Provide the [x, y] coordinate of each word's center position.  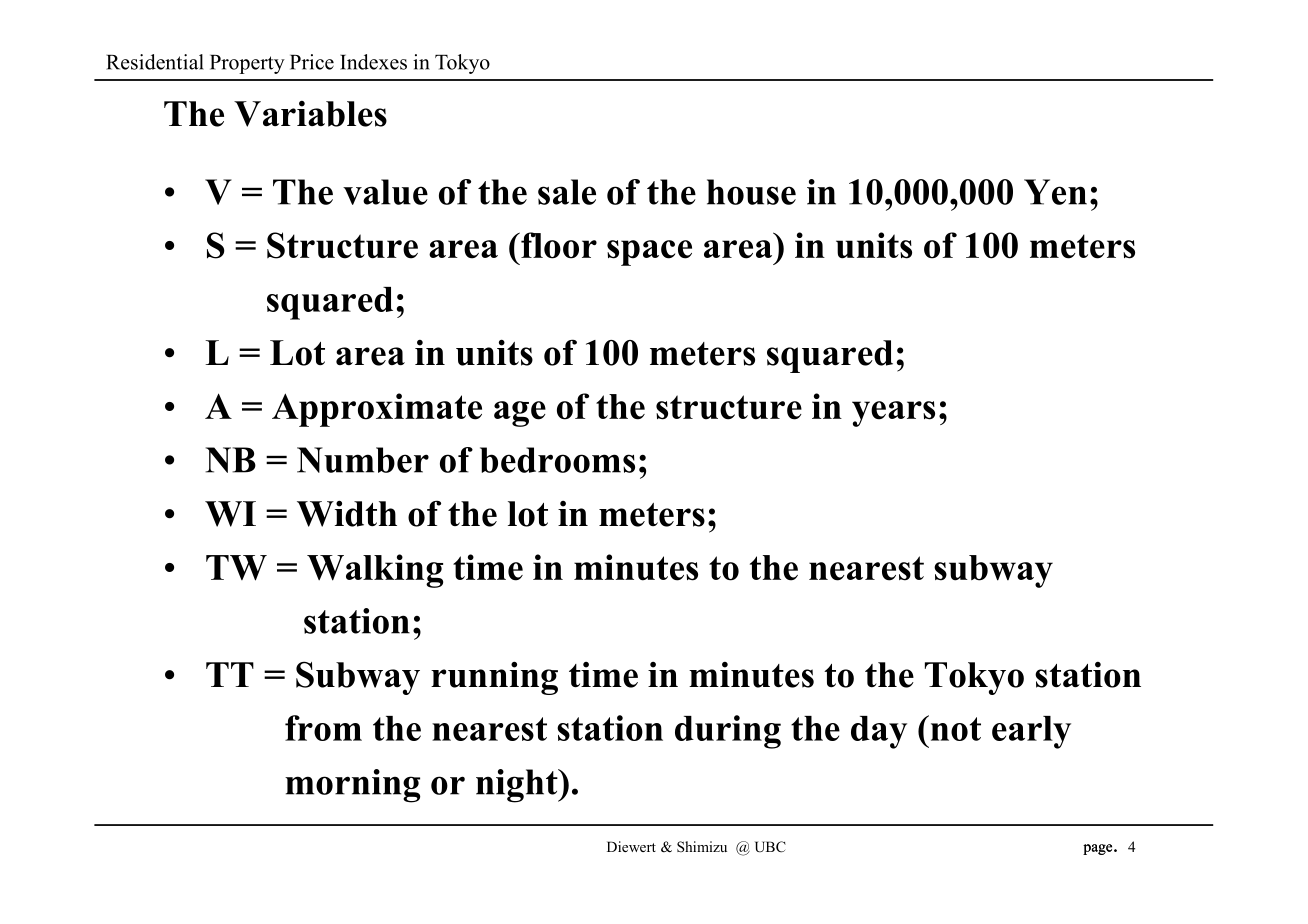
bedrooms [557, 460]
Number [363, 460]
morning [352, 786]
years [893, 414]
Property [247, 64]
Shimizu [702, 847]
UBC [770, 847]
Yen [1055, 192]
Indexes [373, 62]
